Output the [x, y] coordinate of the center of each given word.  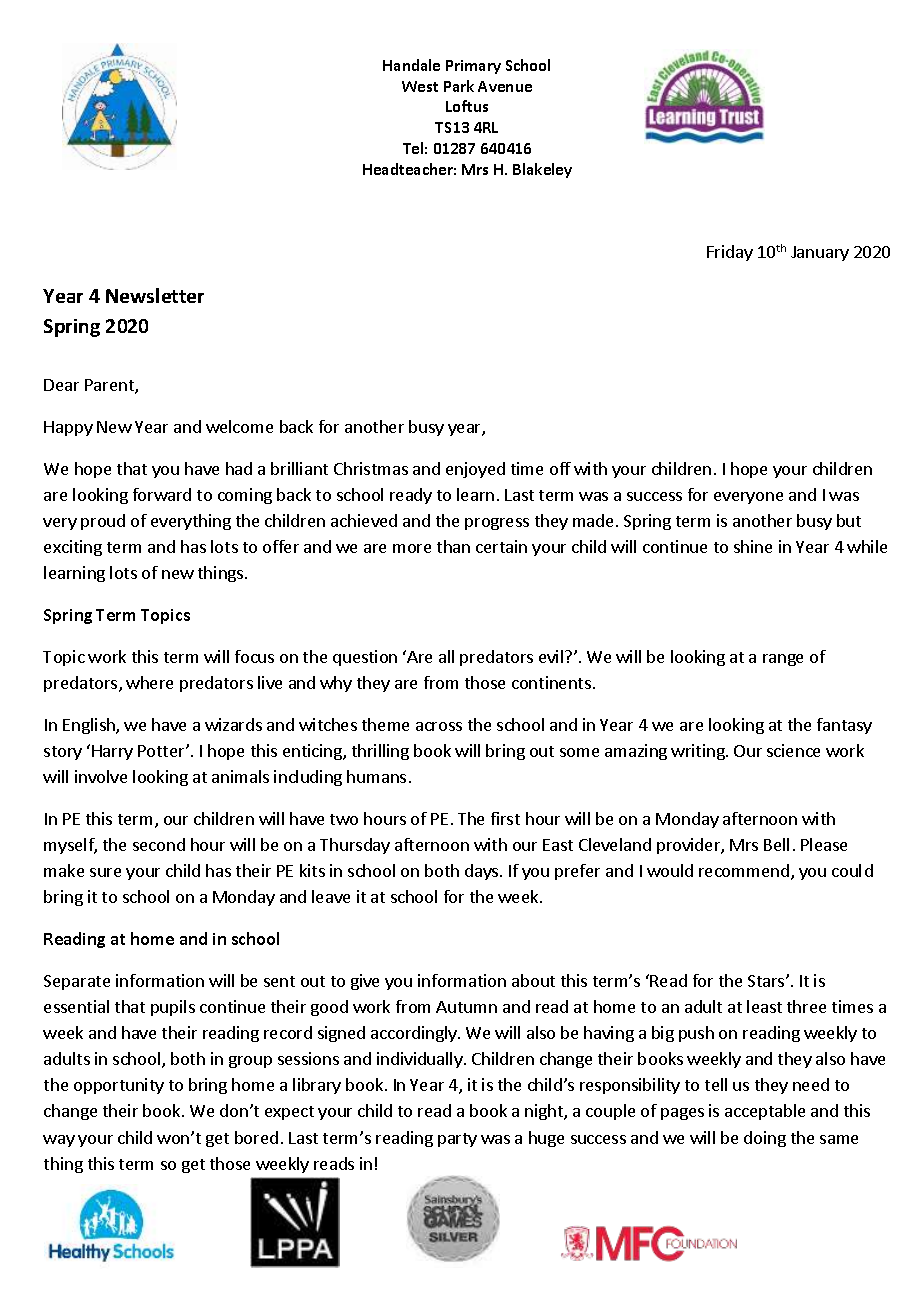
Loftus [467, 106]
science [793, 750]
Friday [730, 253]
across [439, 726]
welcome [239, 426]
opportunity [119, 1086]
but [849, 520]
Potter [162, 751]
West [420, 86]
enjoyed [475, 470]
